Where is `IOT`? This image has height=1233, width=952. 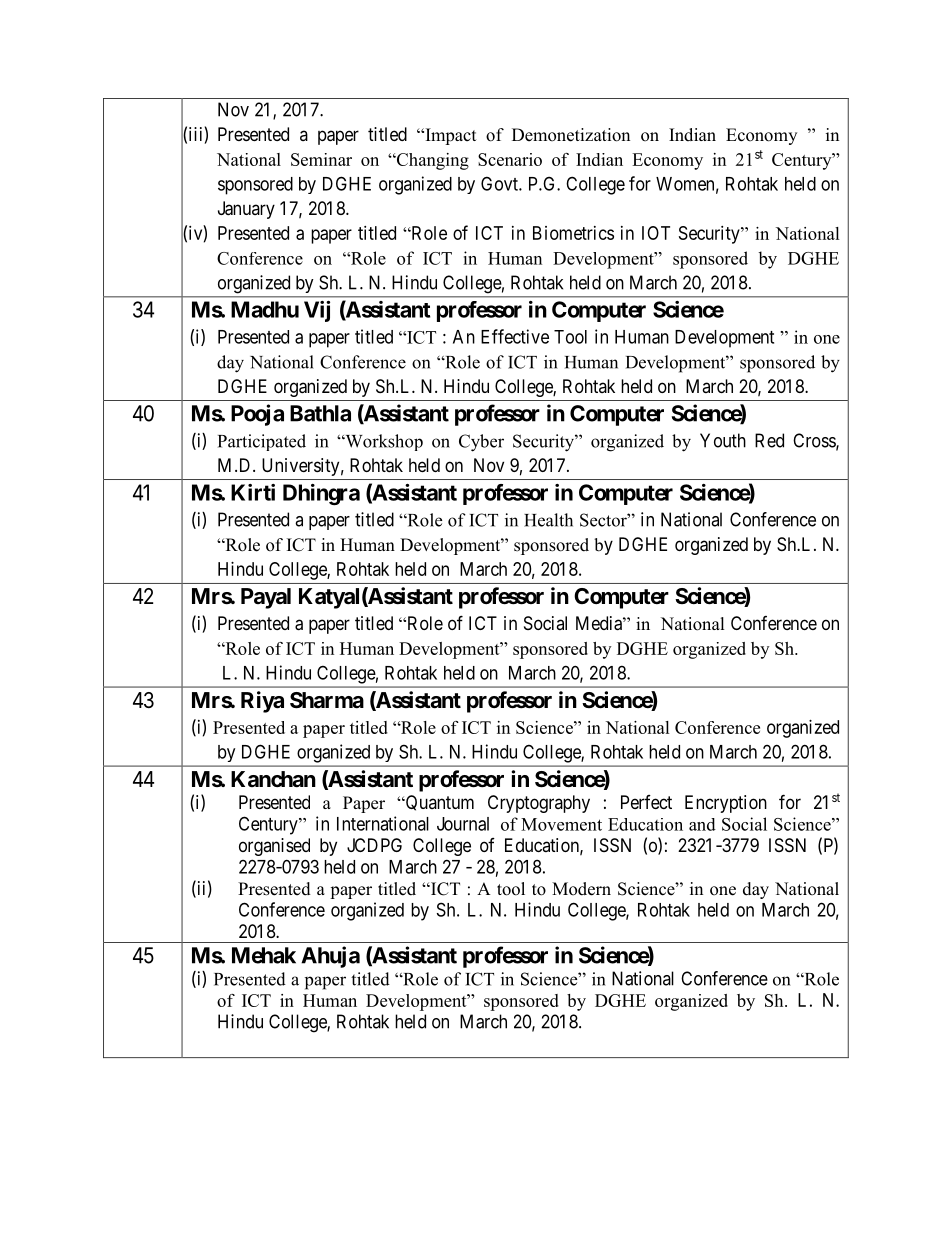
IOT is located at coordinates (656, 233).
